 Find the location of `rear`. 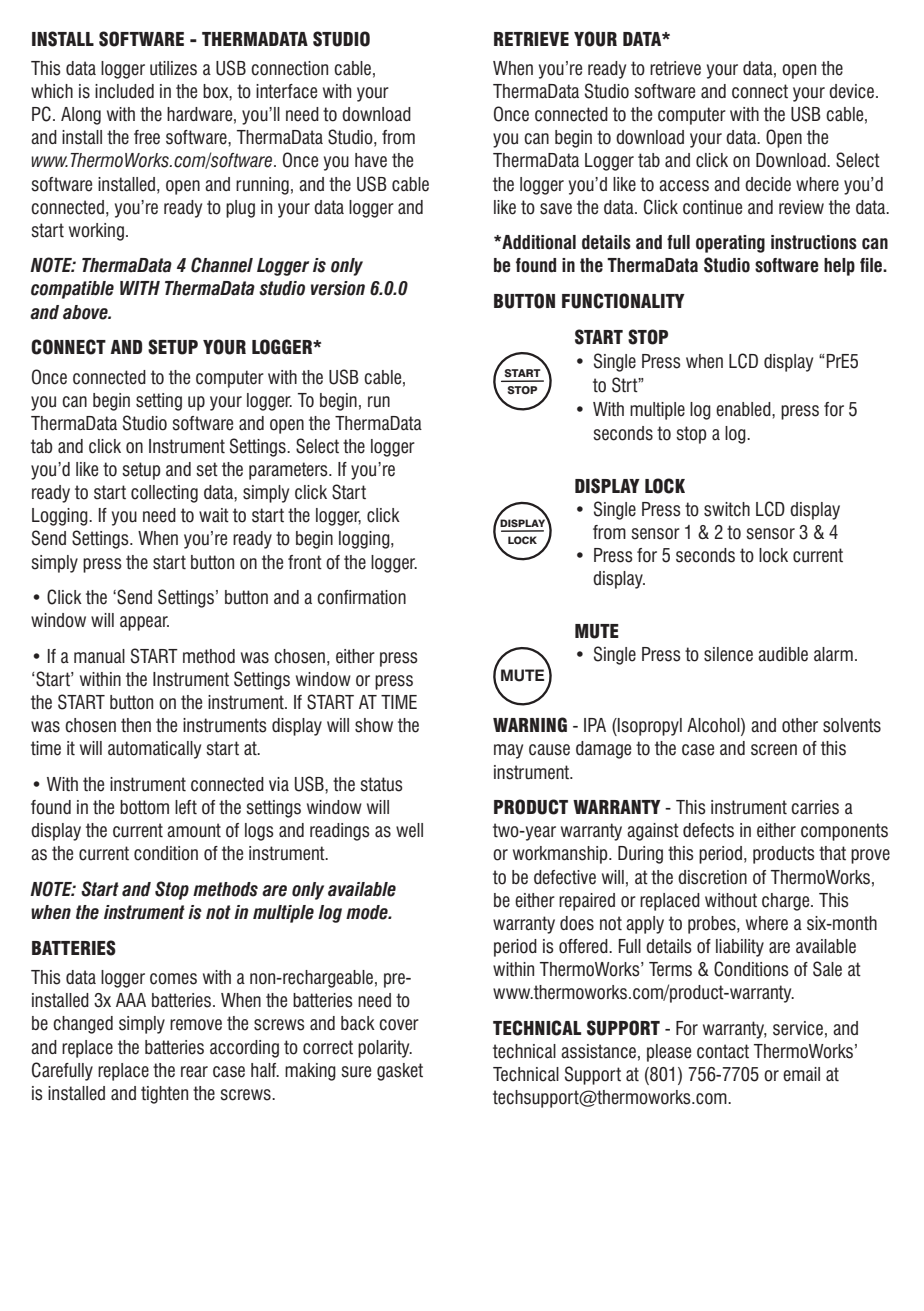

rear is located at coordinates (194, 1072).
